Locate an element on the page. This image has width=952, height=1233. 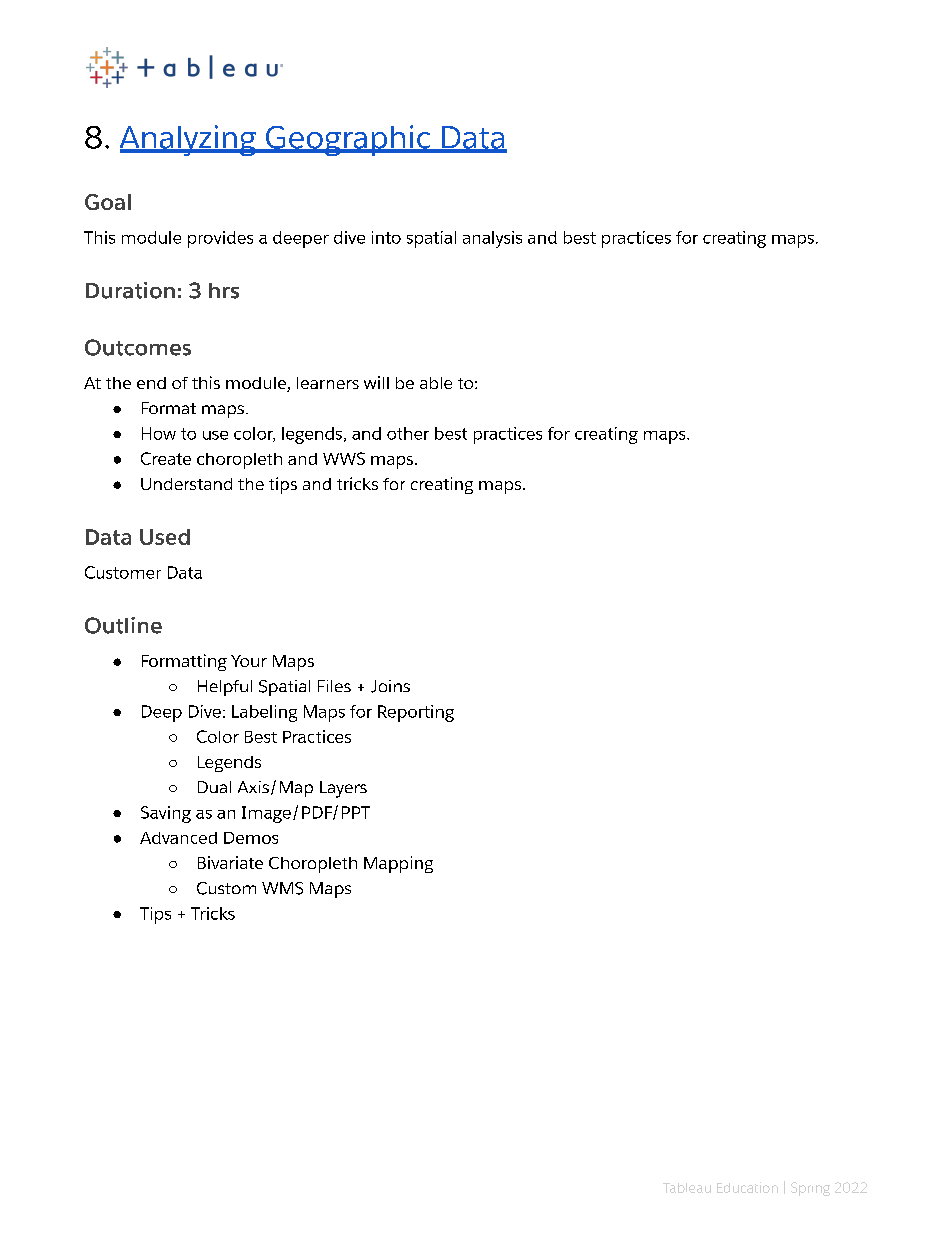
Reporting is located at coordinates (416, 713).
